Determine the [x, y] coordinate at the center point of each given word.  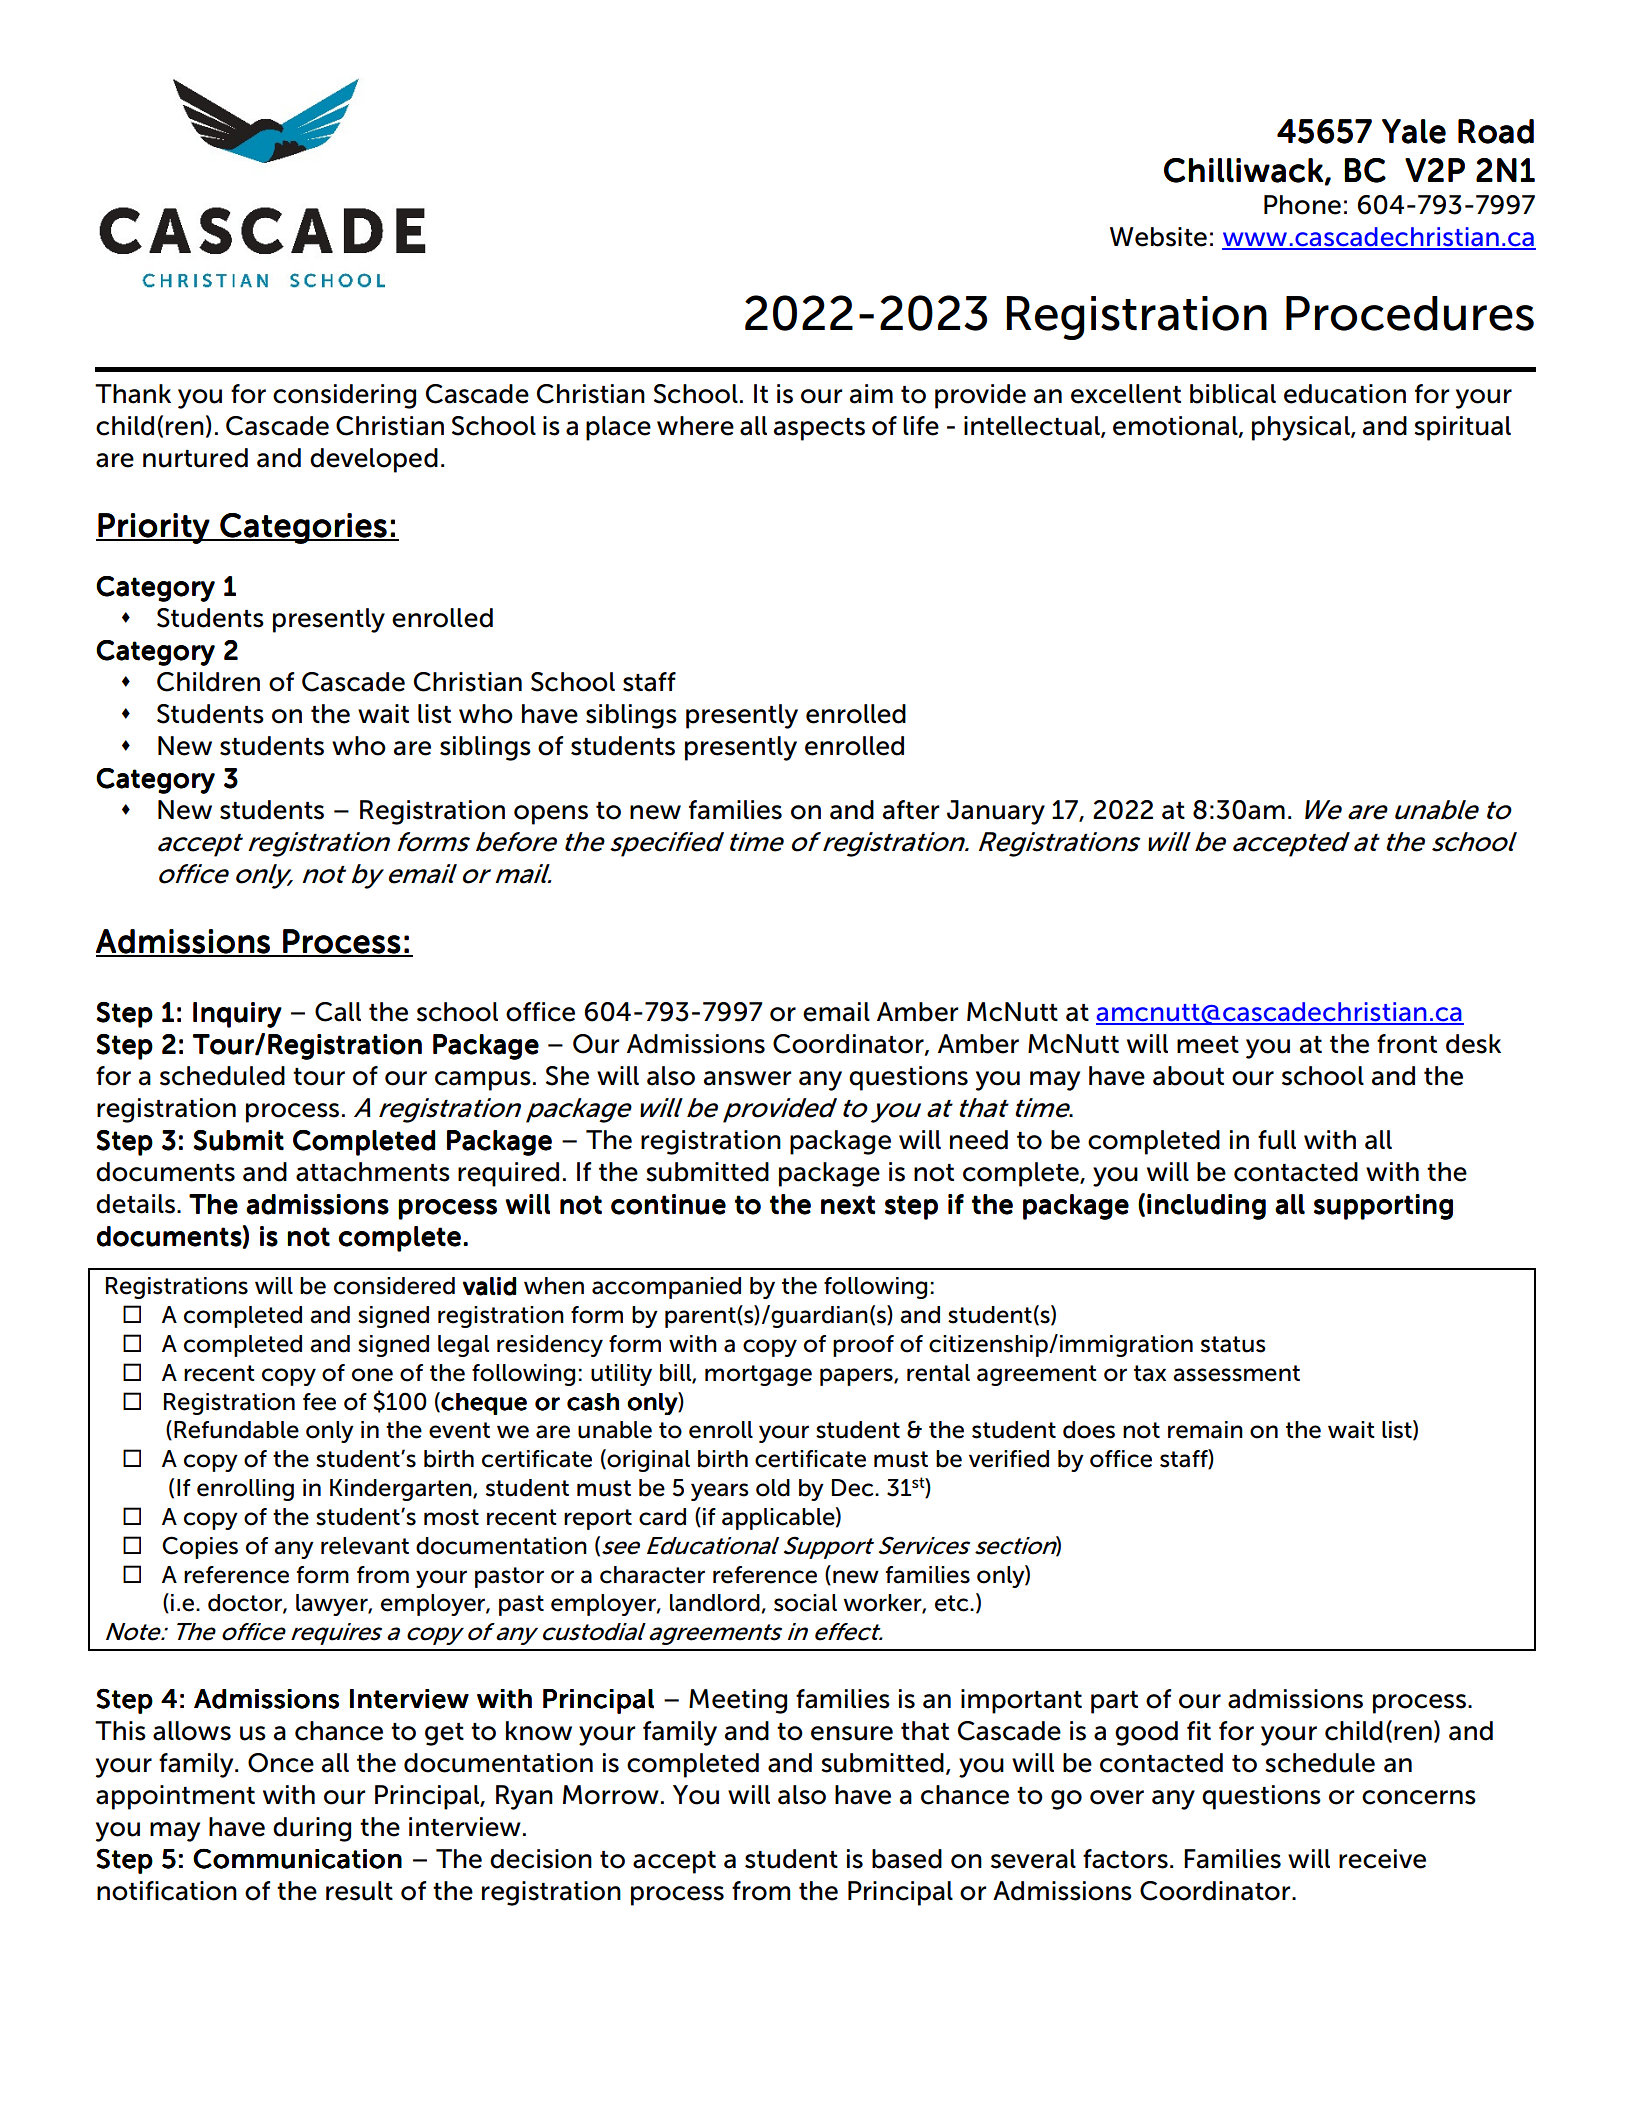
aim [871, 394]
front [1407, 1044]
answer [747, 1078]
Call [338, 1012]
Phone [1302, 205]
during [312, 1829]
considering [344, 396]
